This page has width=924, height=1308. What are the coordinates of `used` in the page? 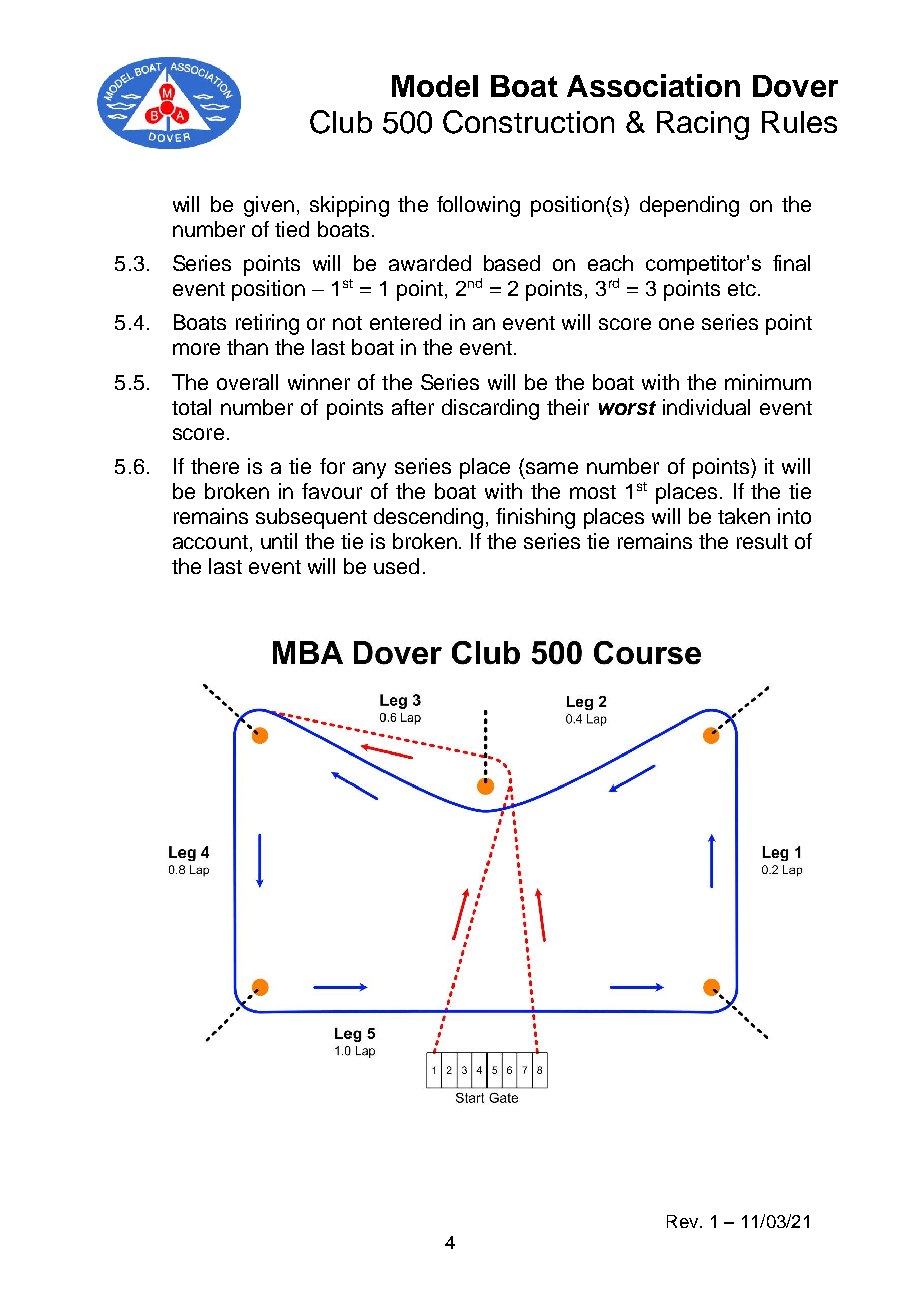 It's located at (396, 566).
